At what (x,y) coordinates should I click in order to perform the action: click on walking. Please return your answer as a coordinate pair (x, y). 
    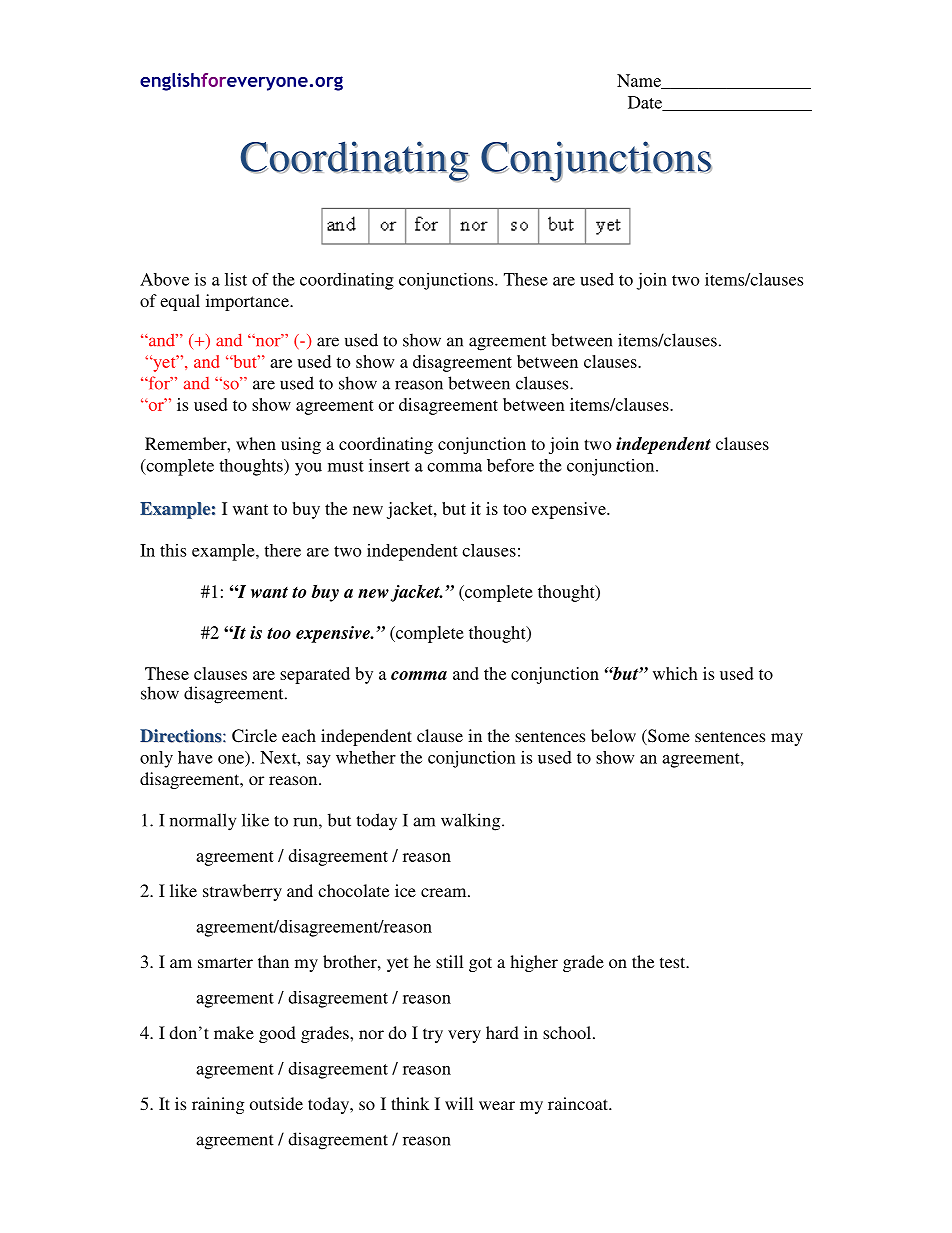
    Looking at the image, I should click on (472, 822).
